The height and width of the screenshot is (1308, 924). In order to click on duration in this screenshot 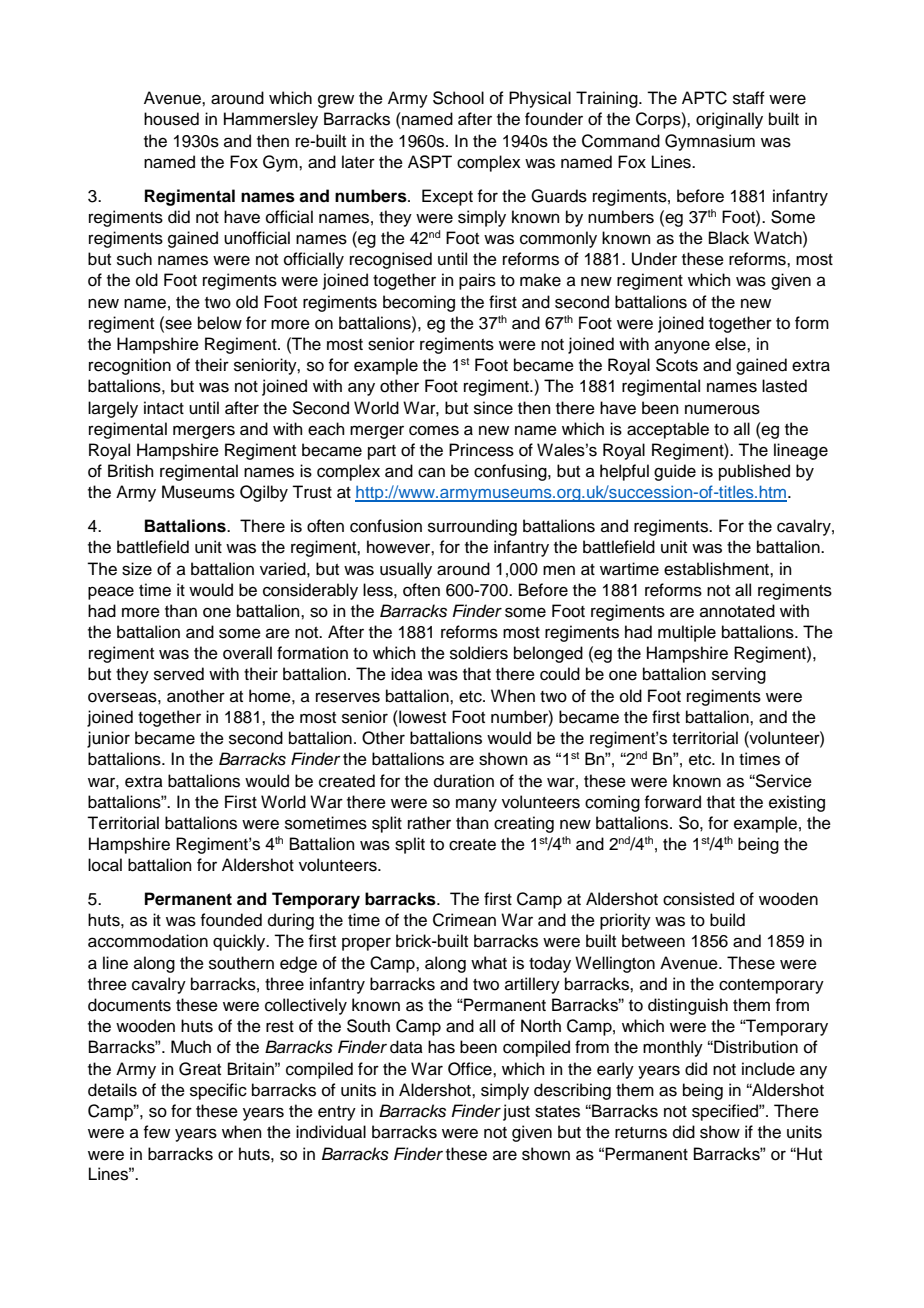, I will do `click(464, 781)`.
